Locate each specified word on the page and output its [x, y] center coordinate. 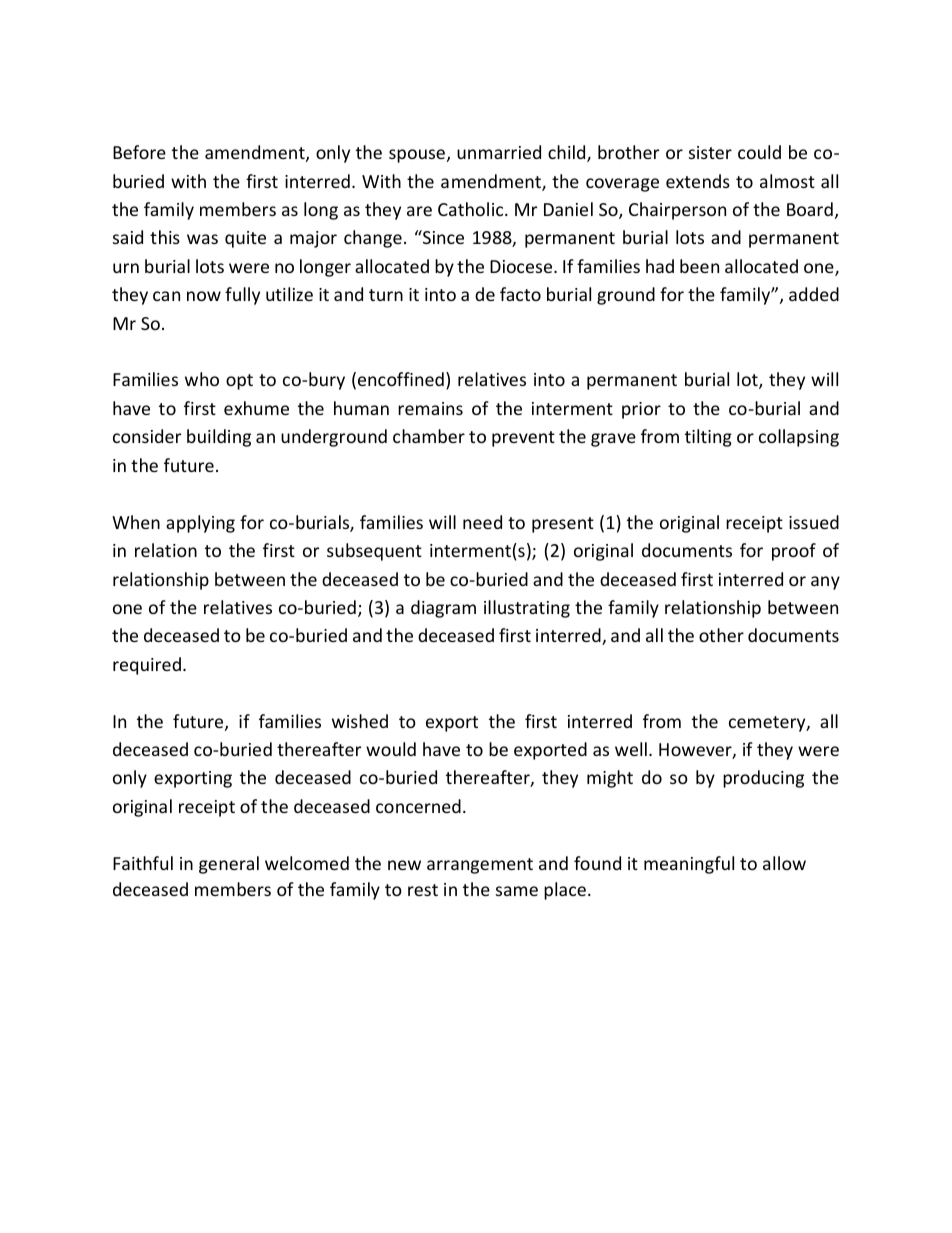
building [219, 438]
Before [139, 152]
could [759, 152]
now [204, 296]
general [229, 865]
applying [200, 524]
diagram [443, 609]
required [147, 666]
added [814, 294]
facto [520, 294]
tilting [708, 438]
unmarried [499, 152]
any [825, 583]
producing [763, 779]
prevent [523, 439]
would [391, 749]
